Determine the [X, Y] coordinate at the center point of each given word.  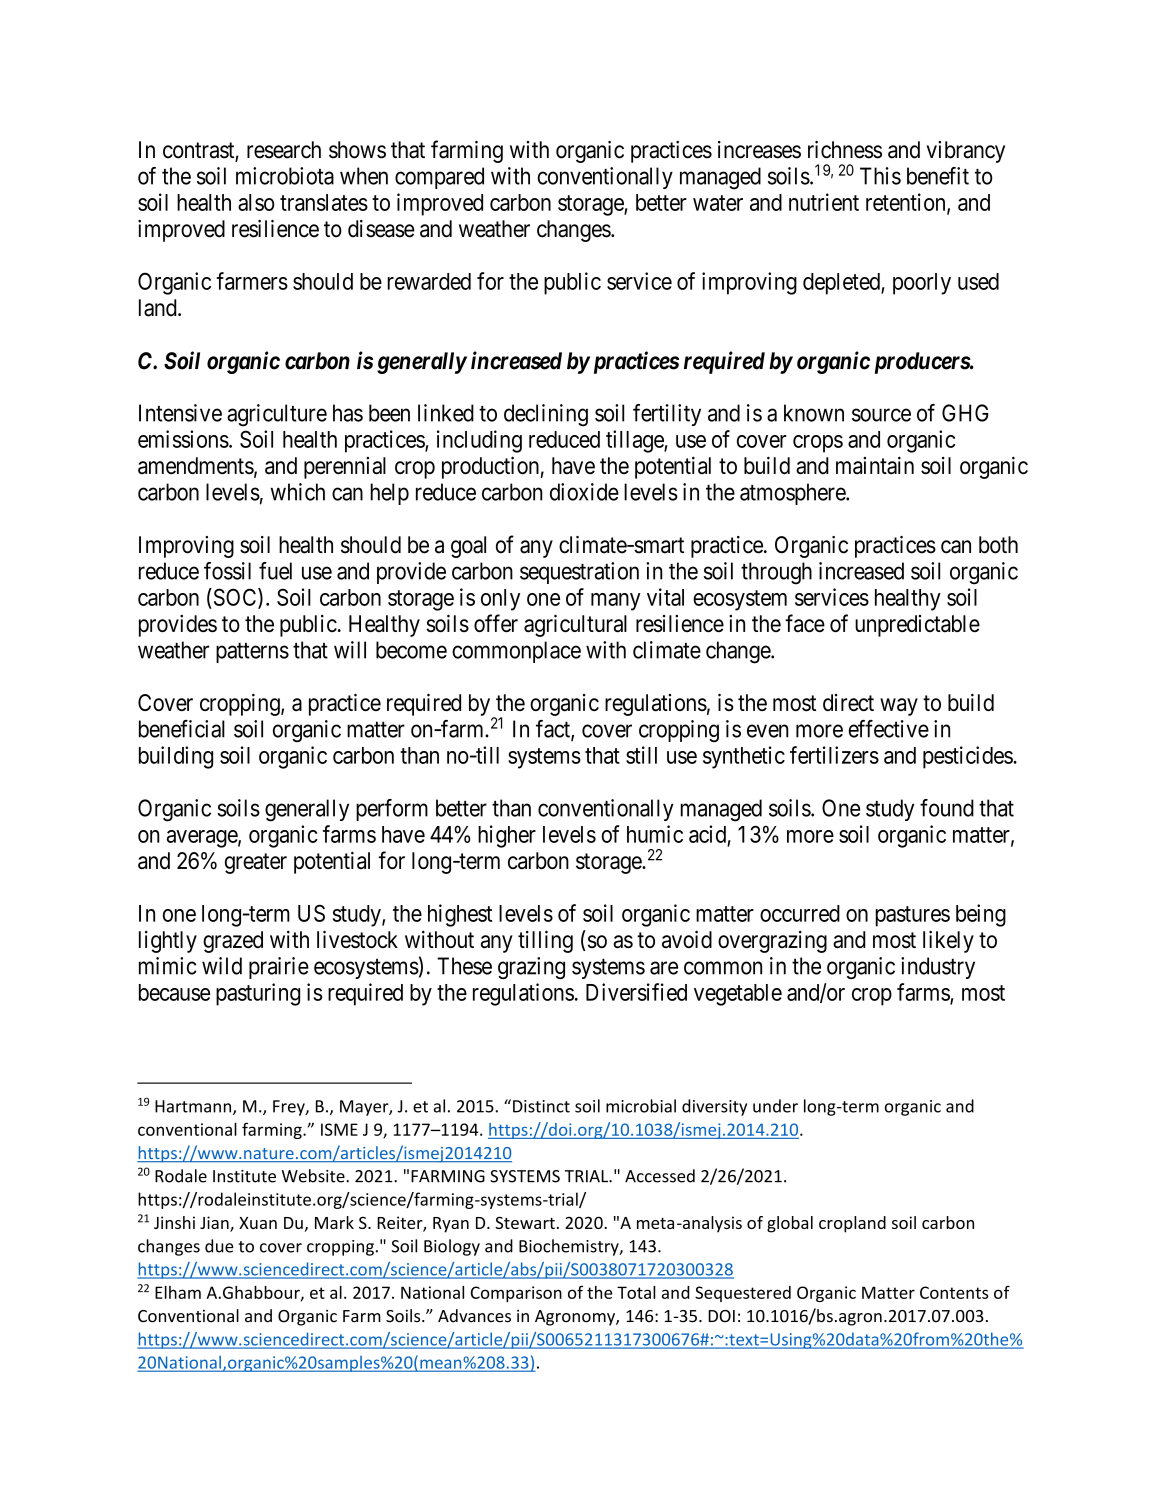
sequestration [579, 573]
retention [907, 203]
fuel [275, 571]
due [219, 1246]
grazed [233, 942]
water [718, 203]
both [998, 545]
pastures [913, 916]
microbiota [285, 176]
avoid [687, 939]
